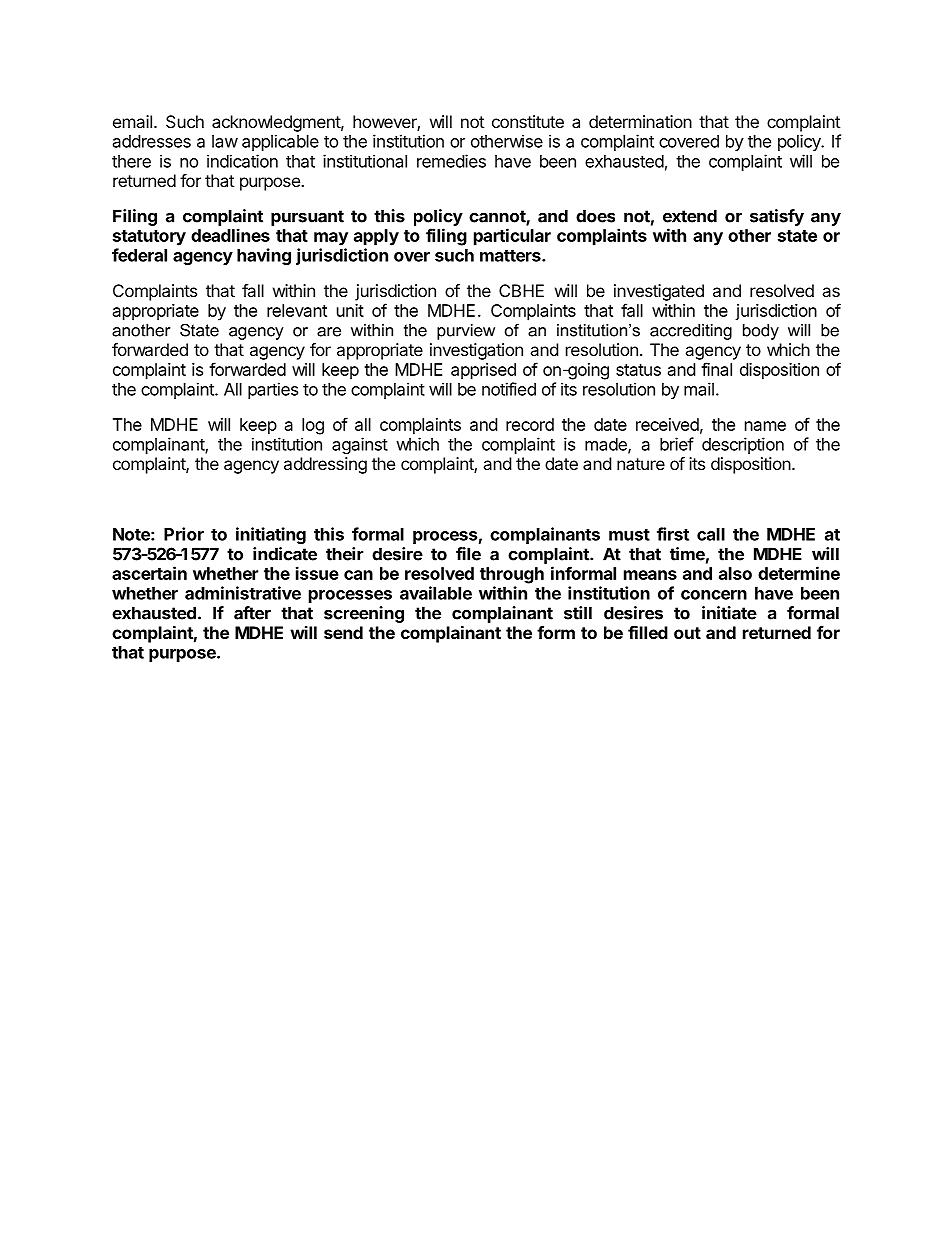 Image resolution: width=952 pixels, height=1233 pixels. I want to click on after, so click(252, 613).
